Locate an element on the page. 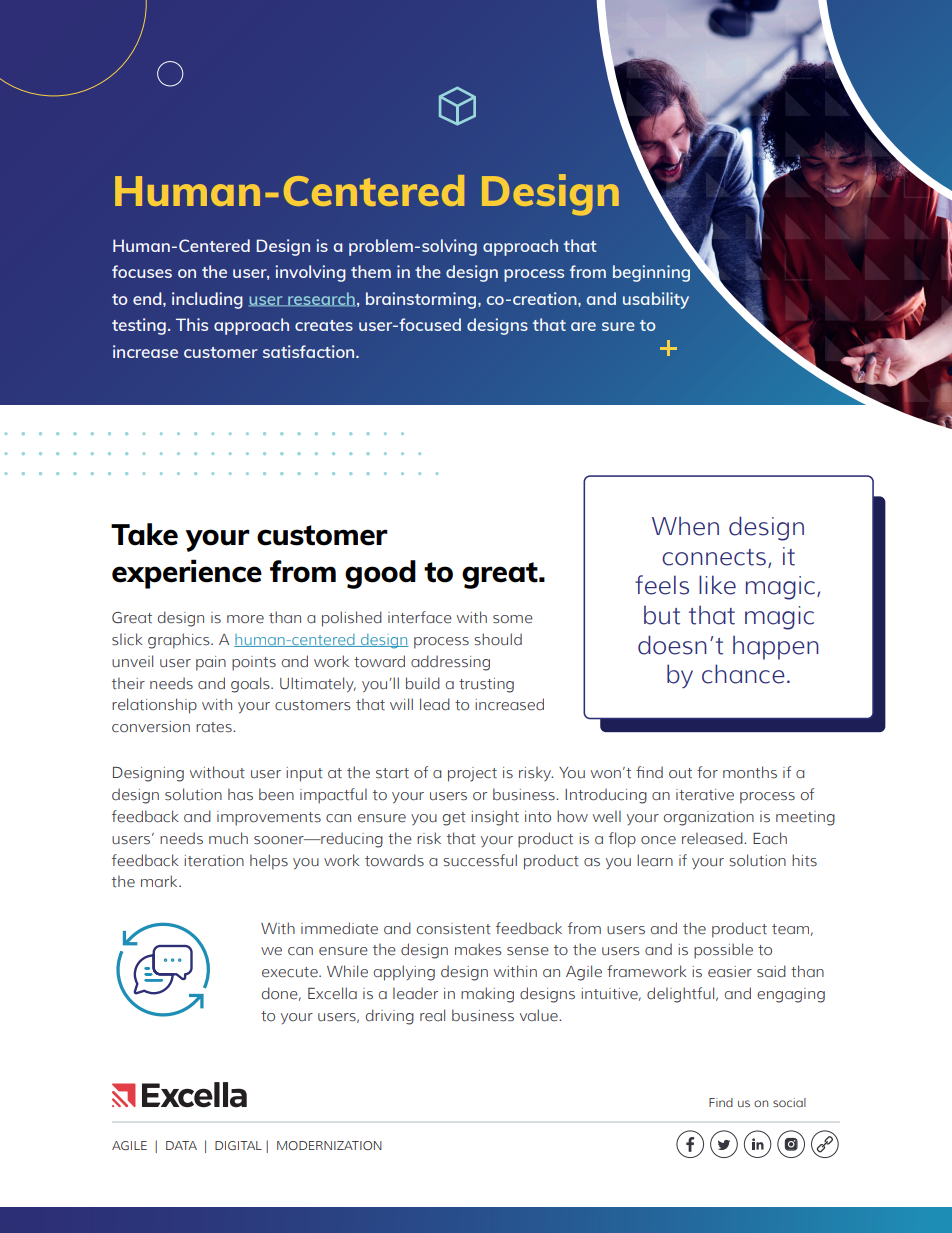 The height and width of the document is (1233, 952). happen is located at coordinates (776, 647).
